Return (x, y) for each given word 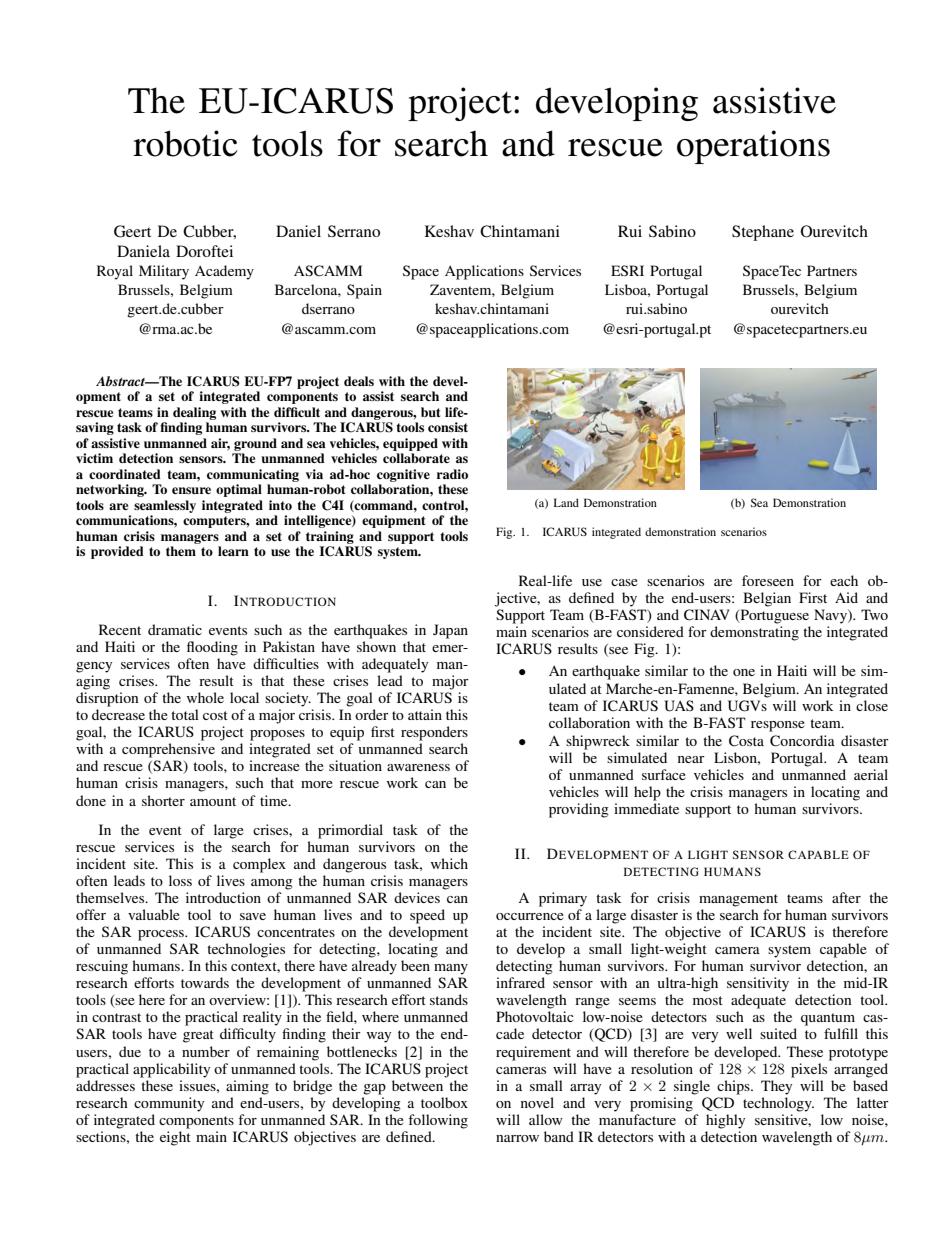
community (169, 1104)
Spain (364, 291)
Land (566, 502)
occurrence (530, 916)
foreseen (768, 580)
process (162, 935)
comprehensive (168, 750)
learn (233, 551)
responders (434, 733)
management (738, 900)
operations (753, 147)
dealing (194, 413)
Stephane (763, 233)
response (778, 726)
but (430, 412)
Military (164, 272)
